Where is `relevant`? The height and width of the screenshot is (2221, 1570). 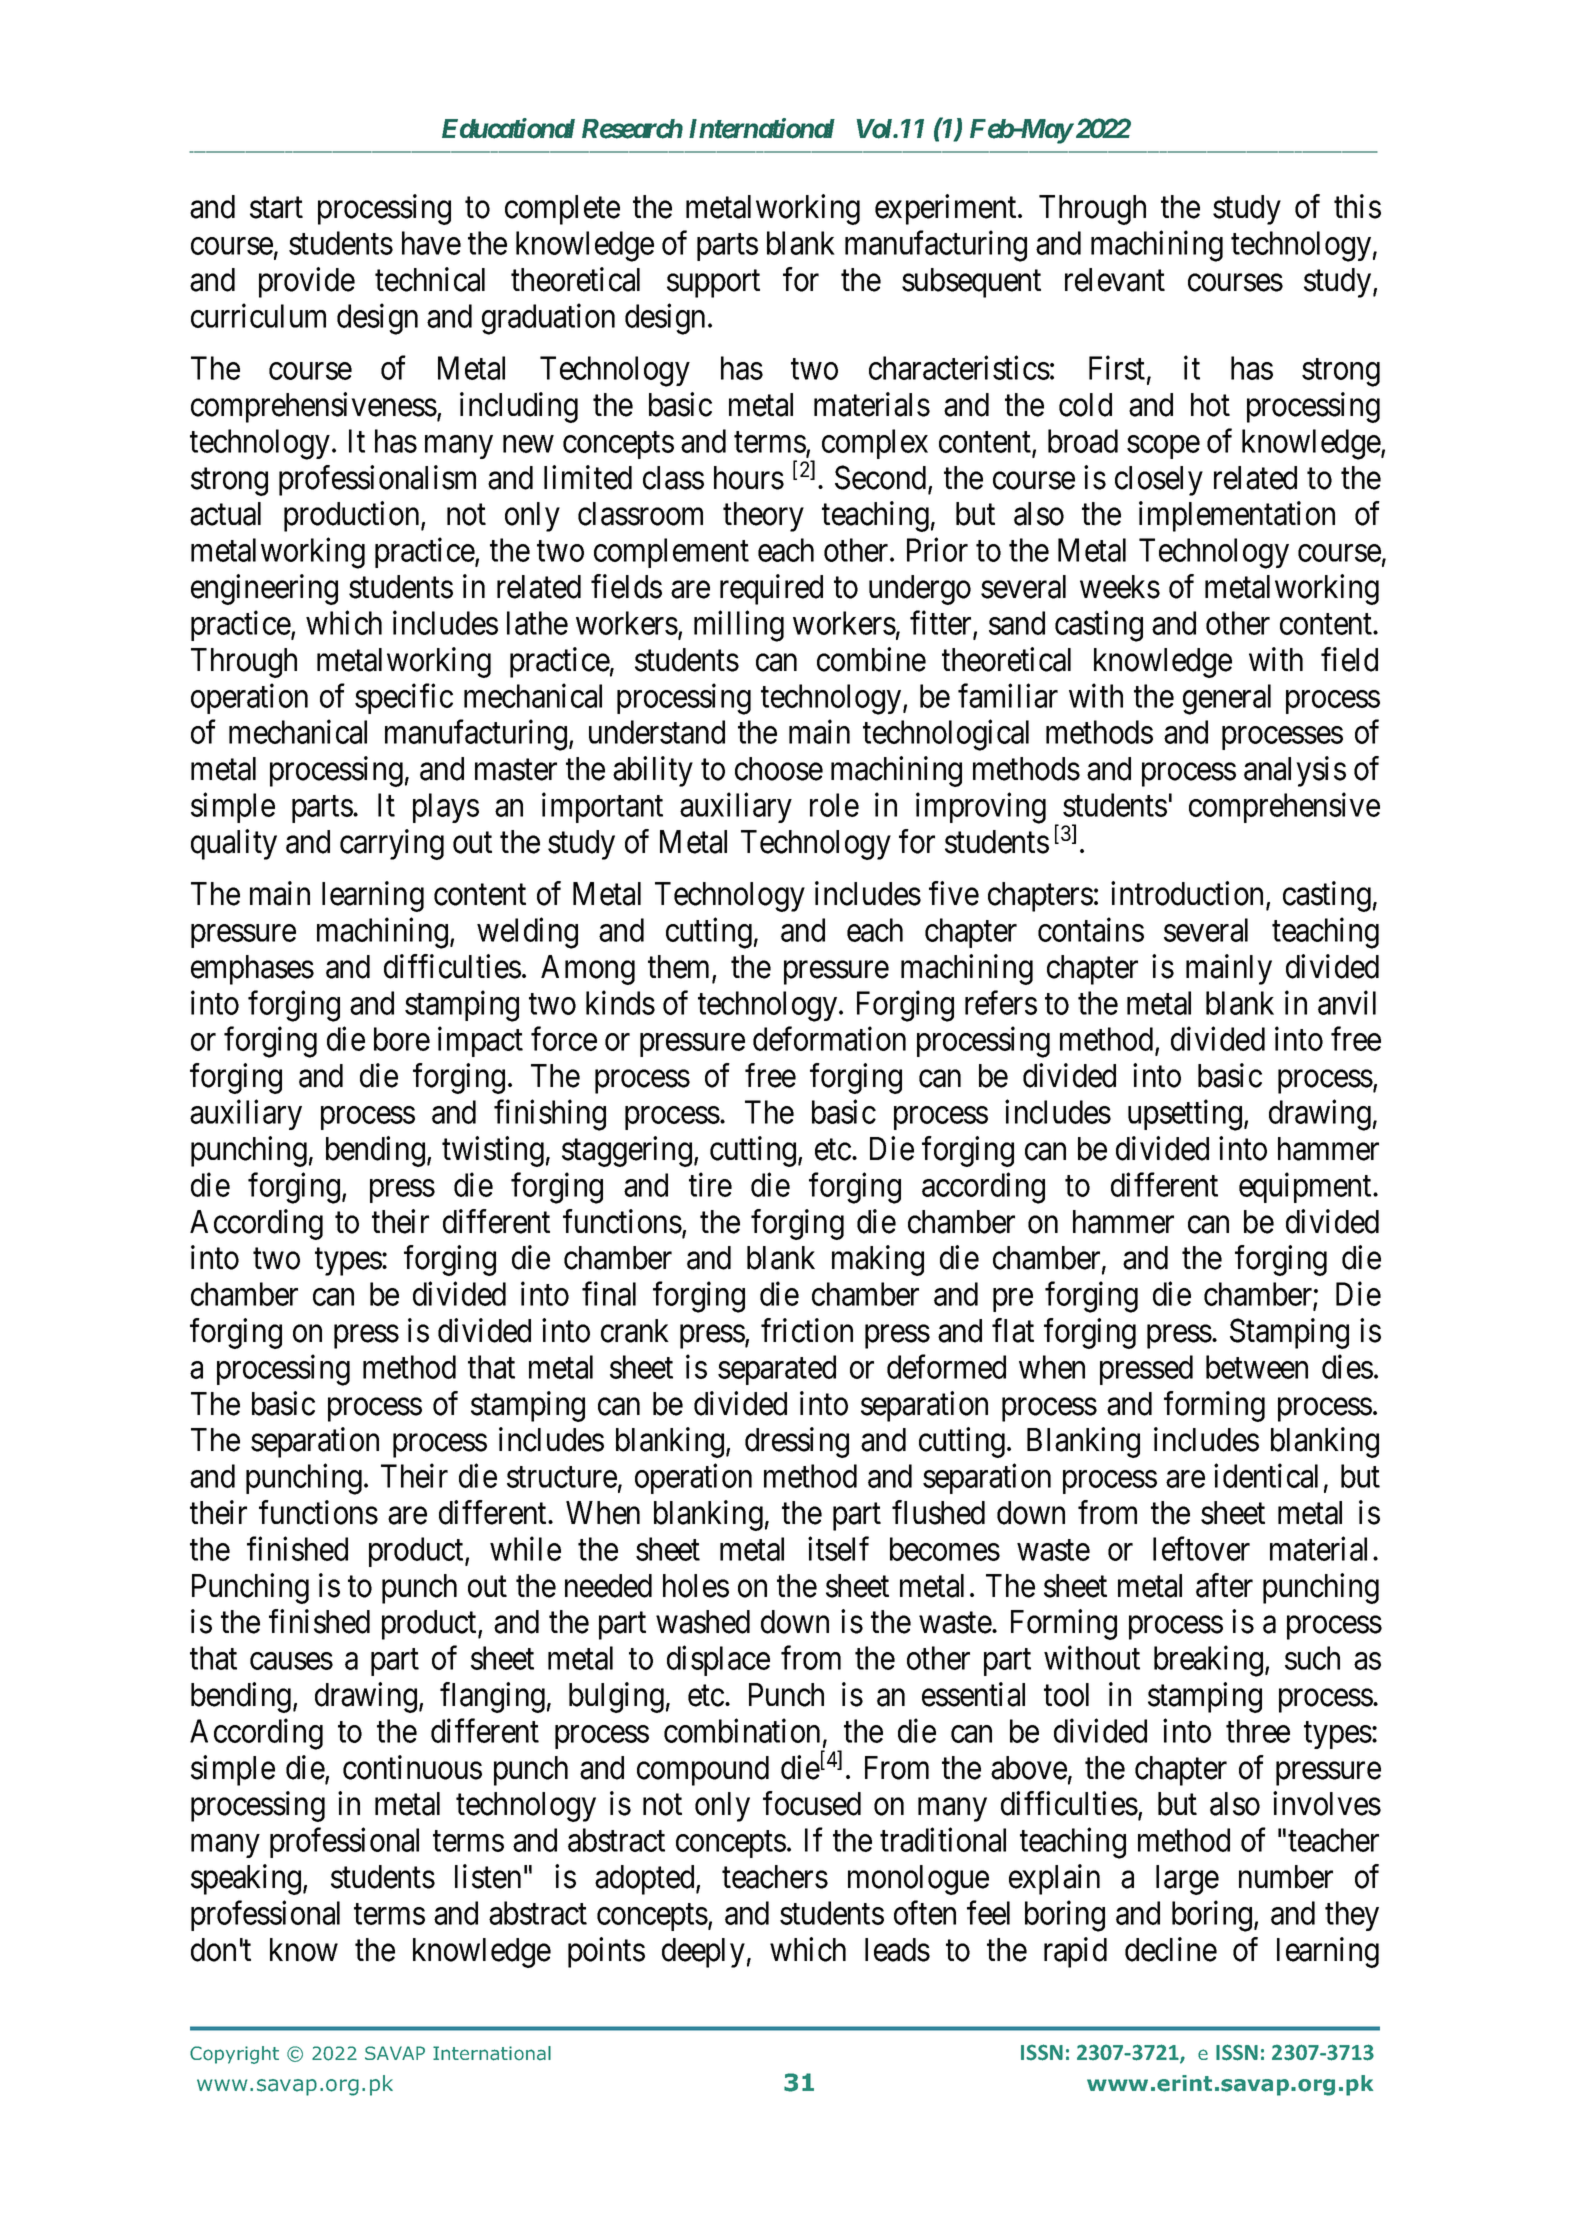
relevant is located at coordinates (1115, 280).
